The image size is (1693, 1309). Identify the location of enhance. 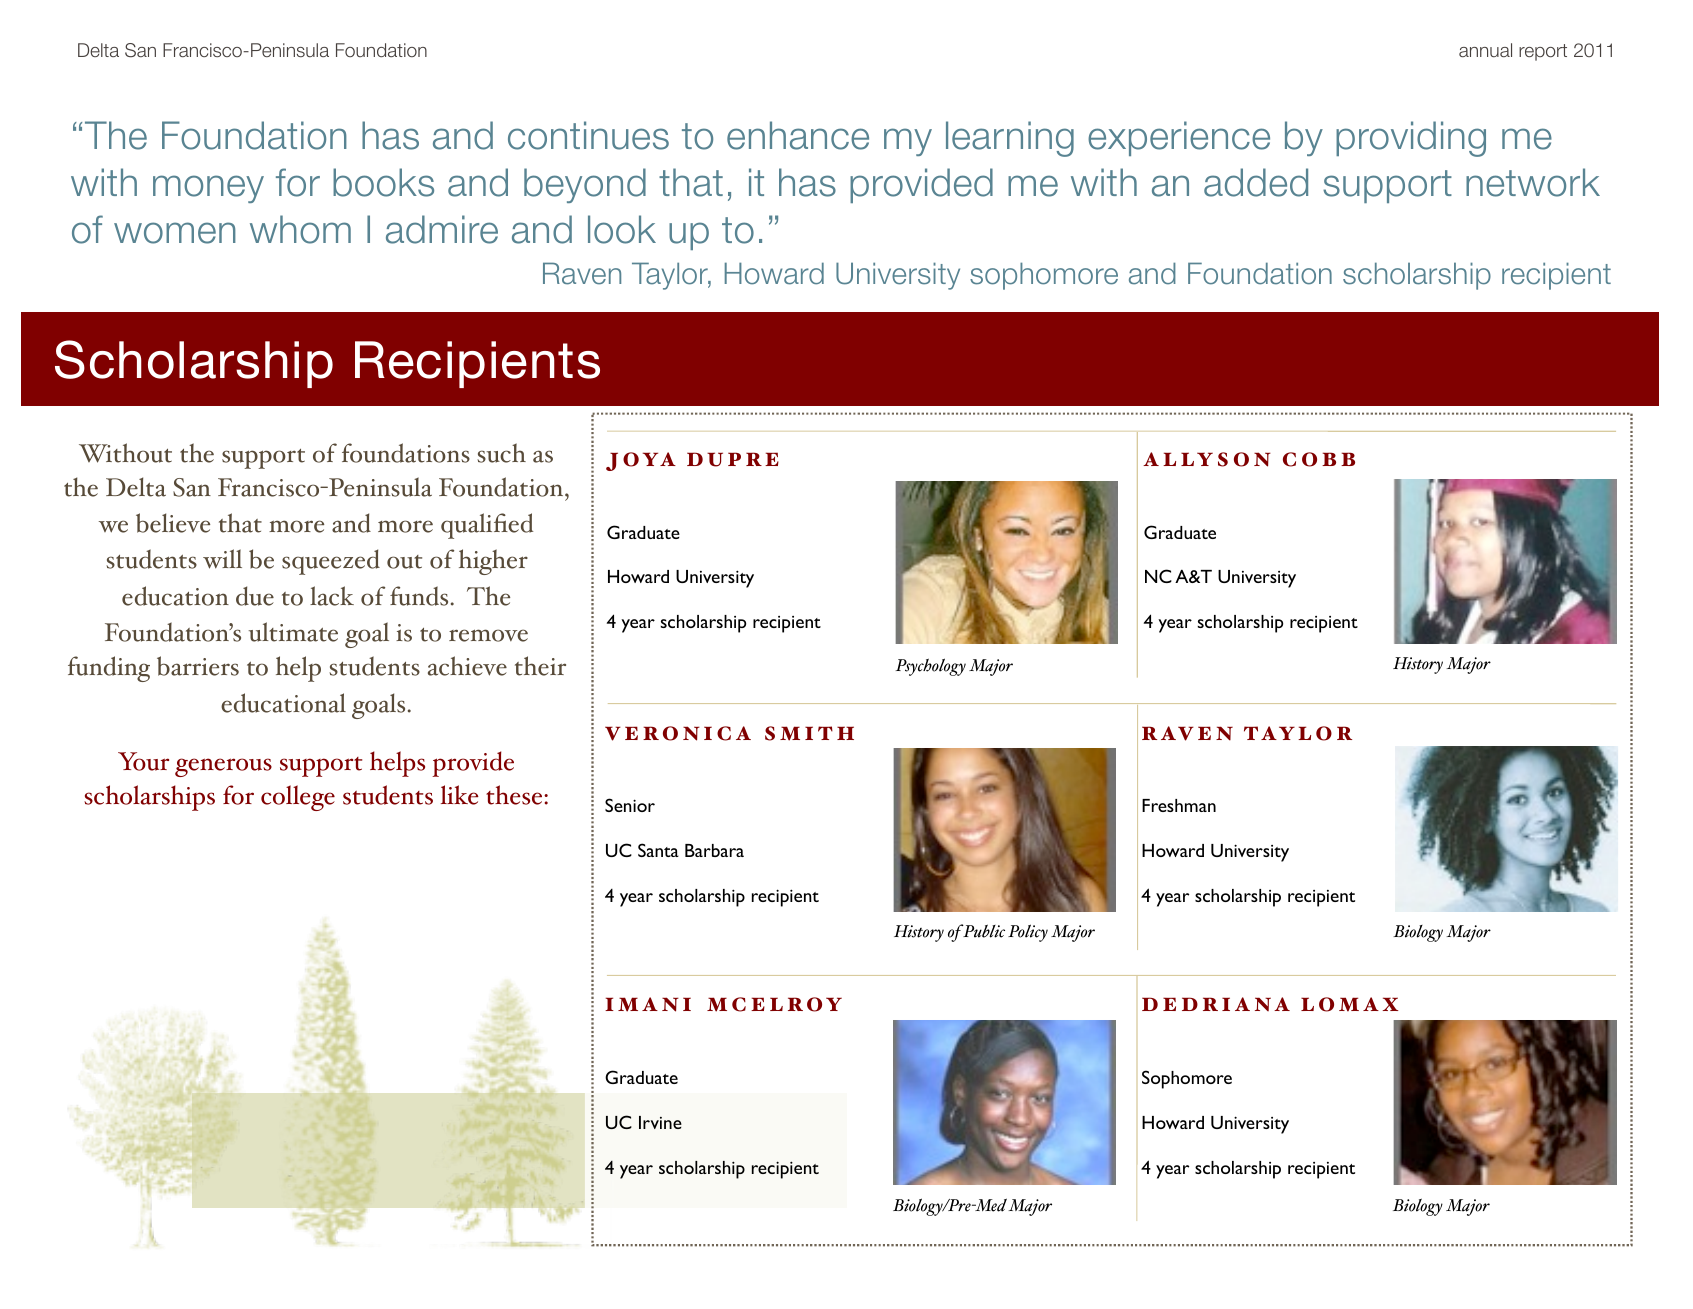
(798, 135).
